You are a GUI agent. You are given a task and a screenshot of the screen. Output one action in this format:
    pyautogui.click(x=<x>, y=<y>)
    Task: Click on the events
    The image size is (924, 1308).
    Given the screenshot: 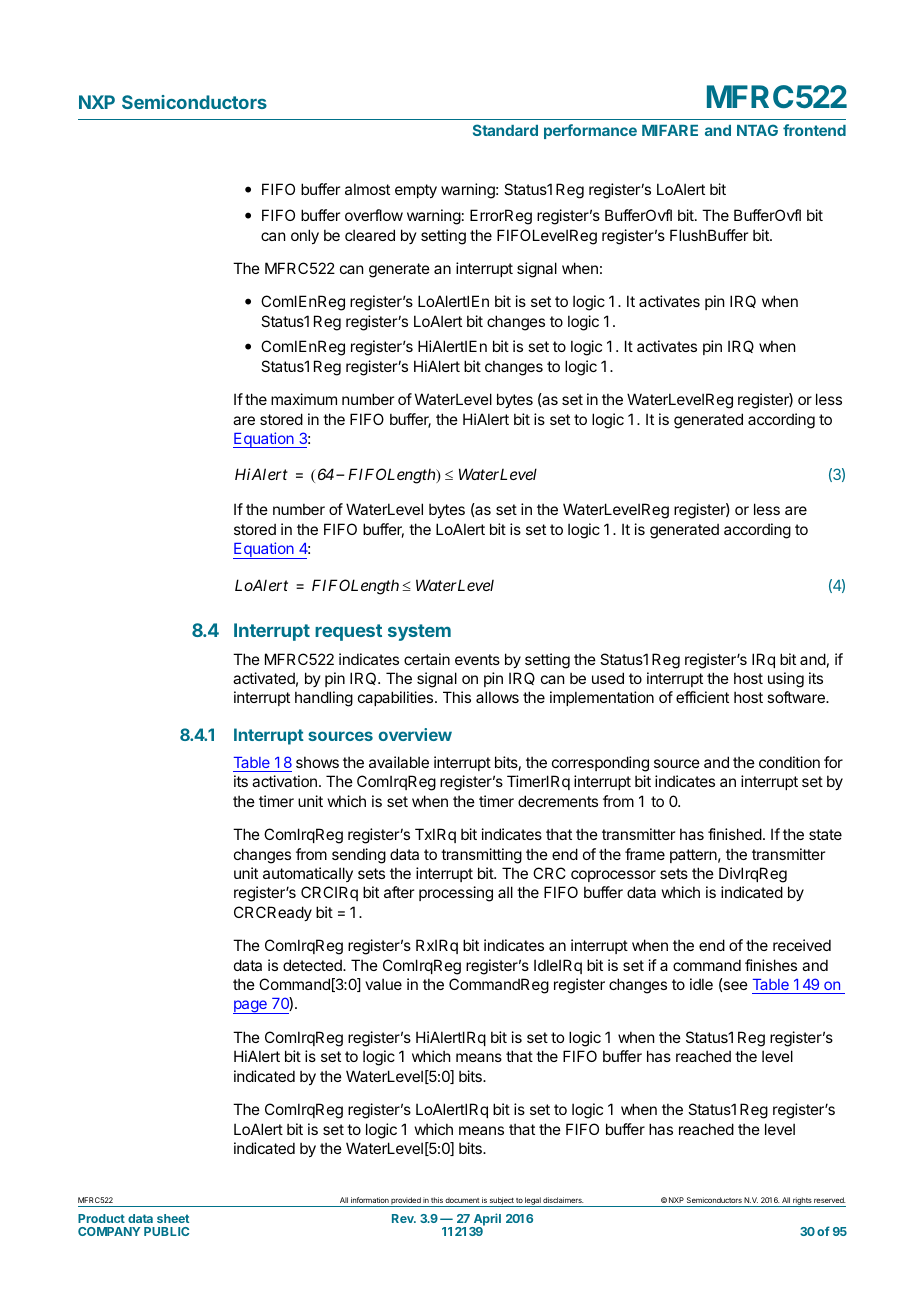 What is the action you would take?
    pyautogui.click(x=477, y=659)
